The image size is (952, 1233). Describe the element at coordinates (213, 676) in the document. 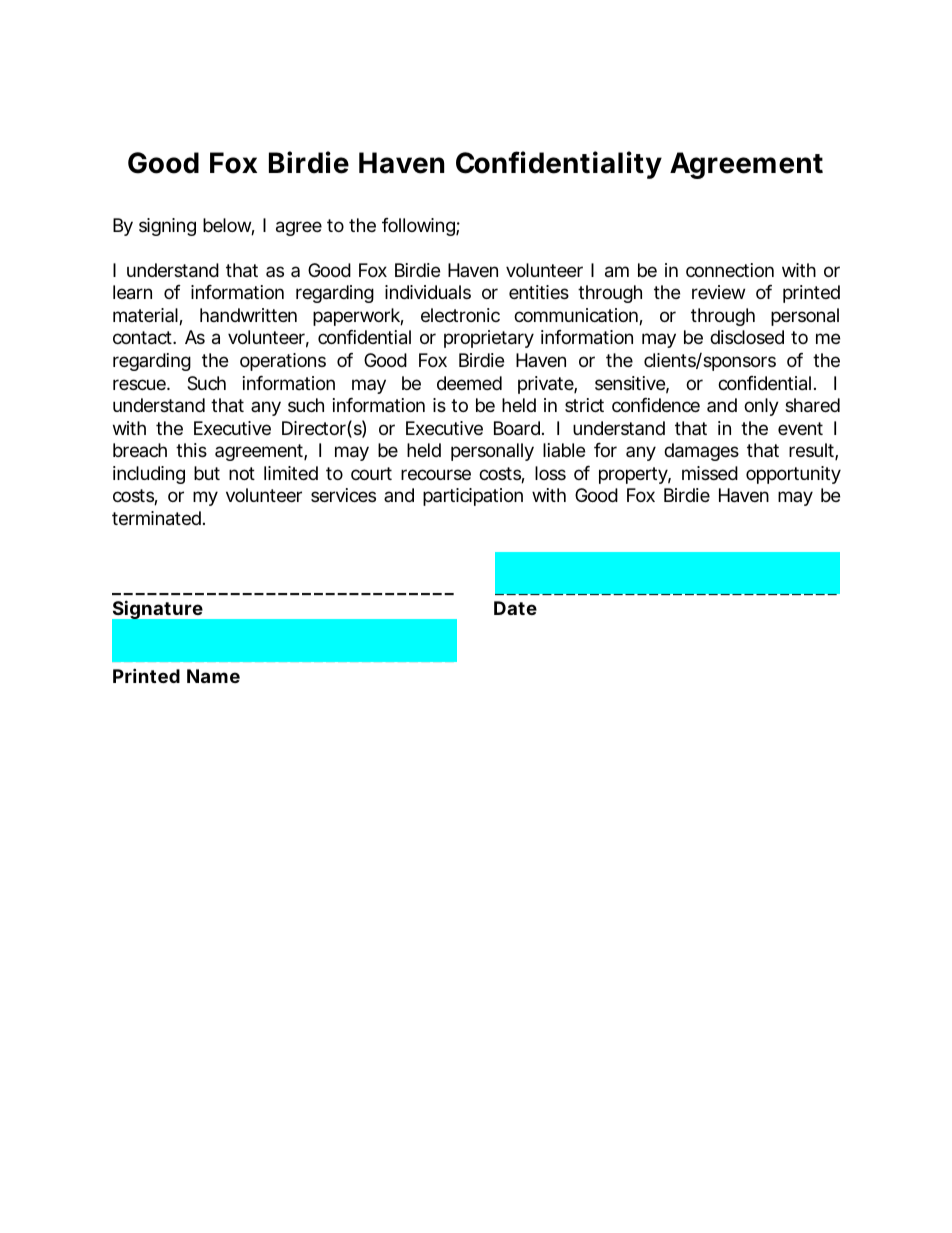

I see `Name` at that location.
